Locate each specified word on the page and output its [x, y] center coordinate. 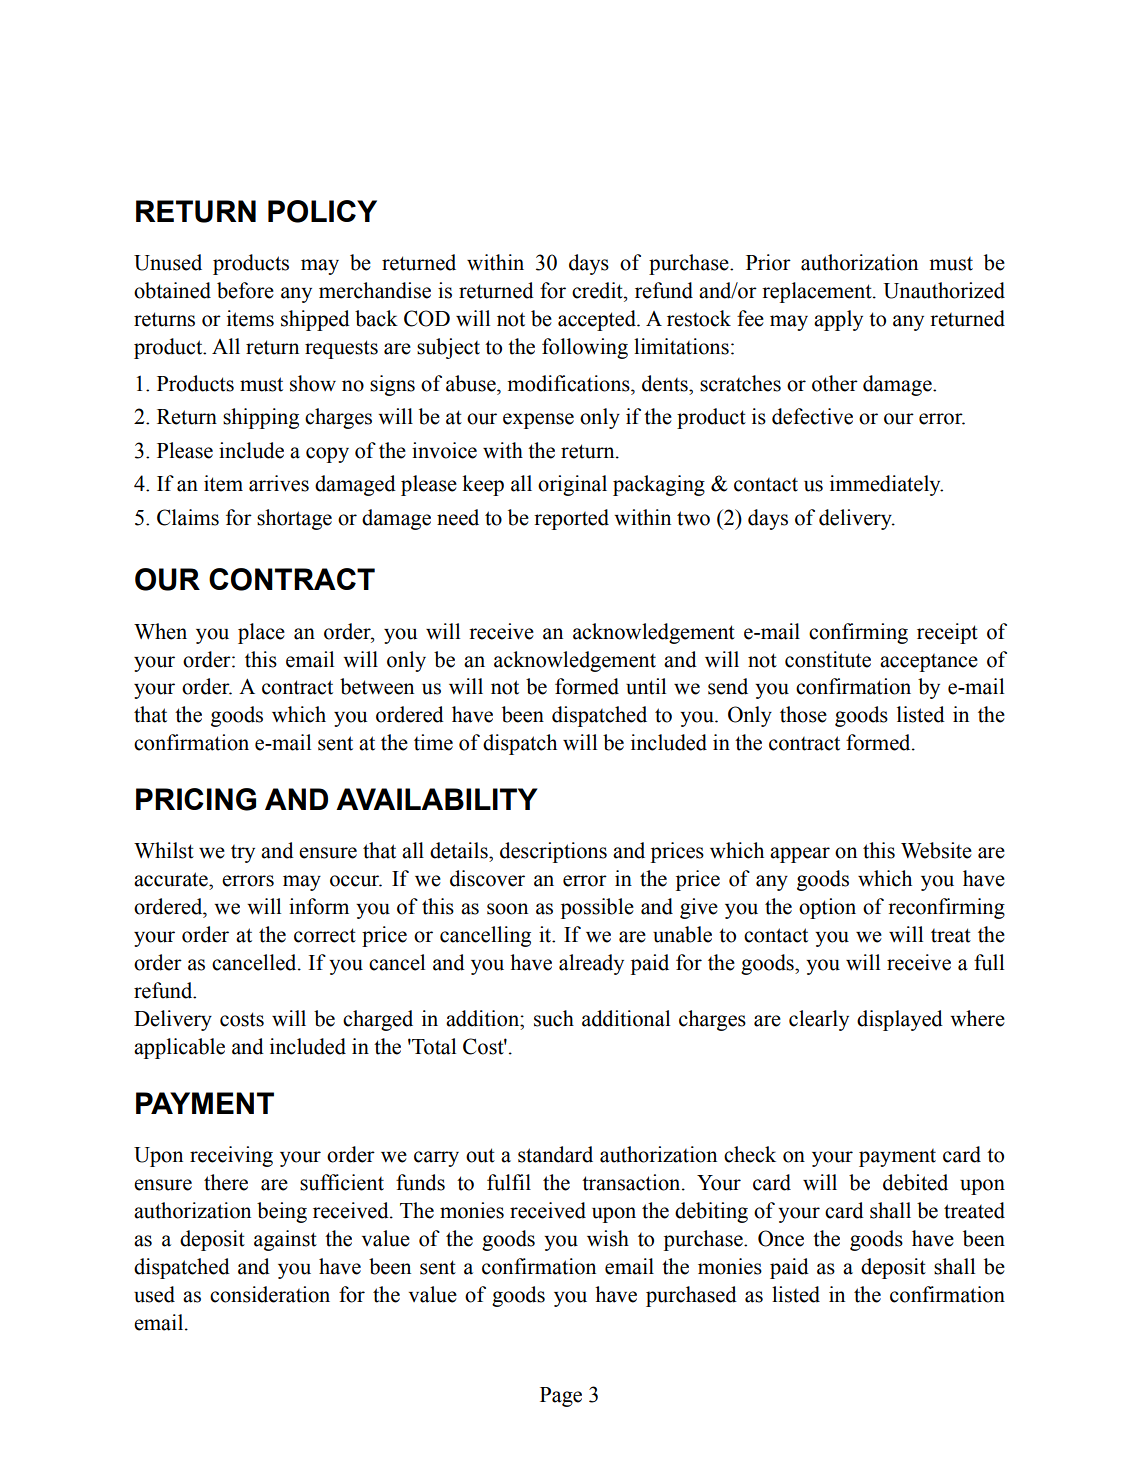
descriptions [553, 852]
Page [561, 1397]
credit [598, 290]
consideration [270, 1294]
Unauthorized [944, 290]
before [245, 290]
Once [781, 1238]
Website [936, 850]
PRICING [196, 799]
